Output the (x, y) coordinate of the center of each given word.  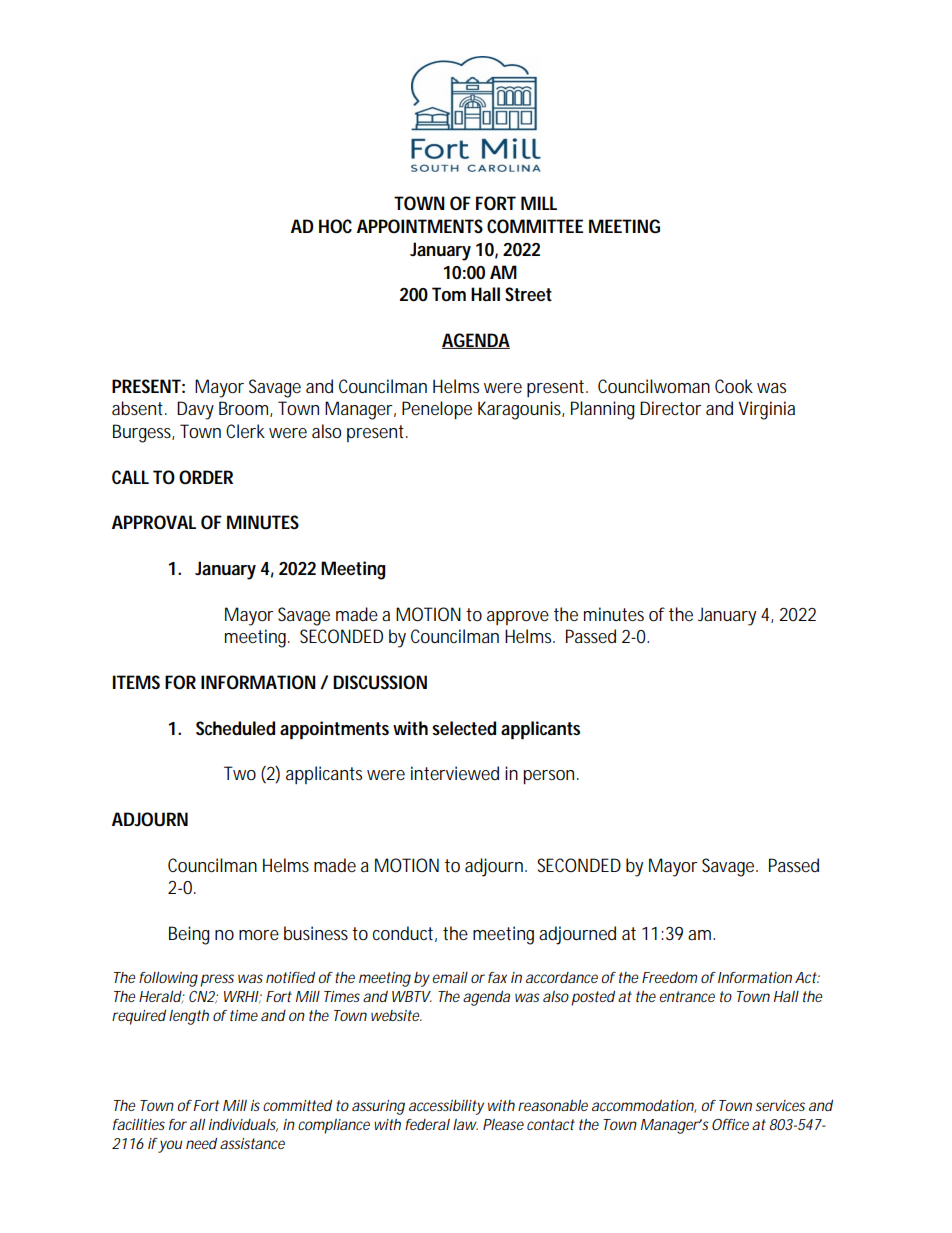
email (450, 977)
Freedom (669, 977)
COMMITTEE (535, 226)
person (550, 777)
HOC (335, 226)
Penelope (437, 410)
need (201, 1143)
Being (189, 935)
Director (671, 408)
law (465, 1124)
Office (730, 1124)
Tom (449, 294)
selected (464, 728)
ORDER (206, 477)
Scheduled (235, 728)
